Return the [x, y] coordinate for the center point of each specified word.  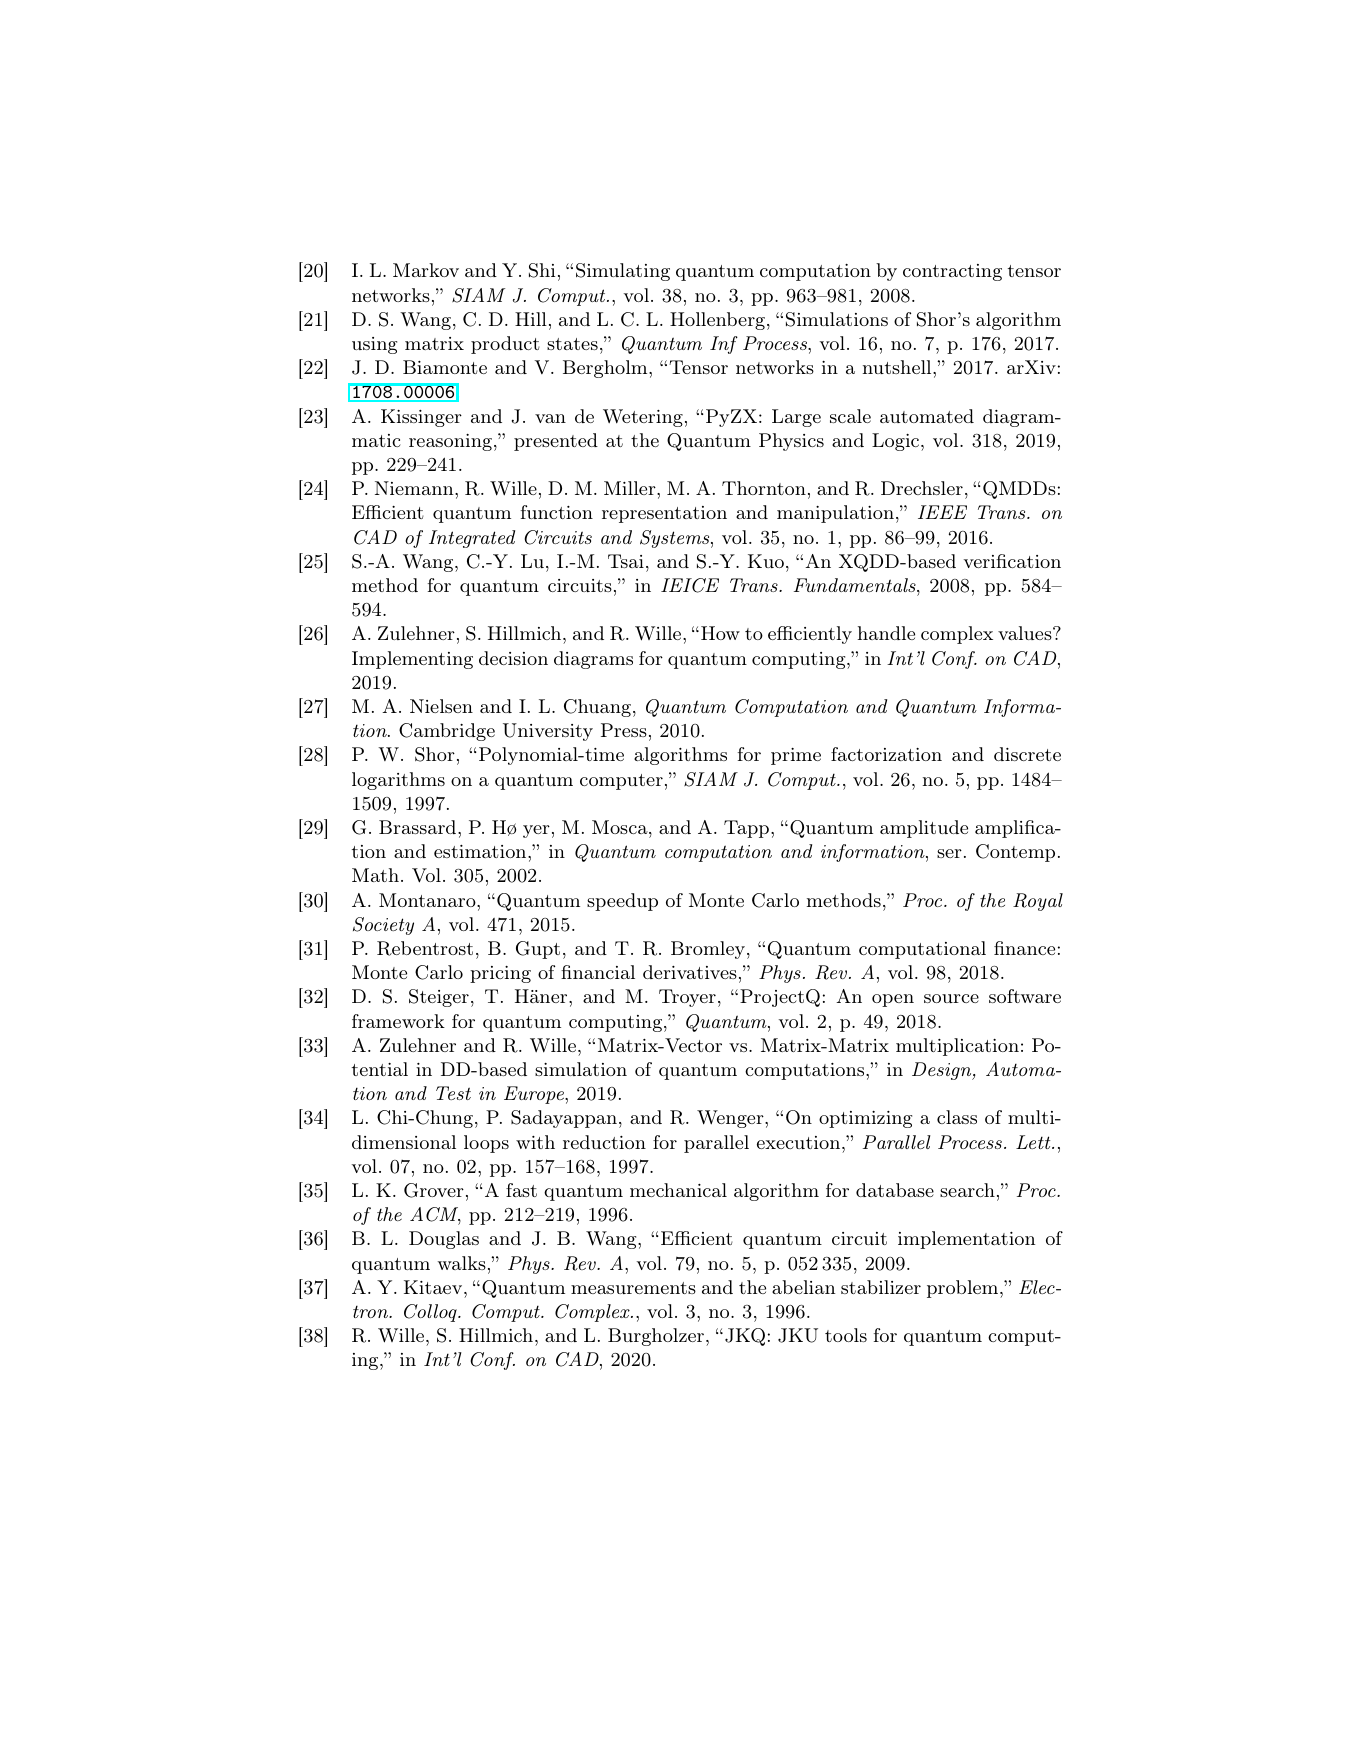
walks [462, 1263]
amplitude [924, 829]
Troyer [687, 998]
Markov [426, 270]
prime [796, 756]
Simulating [623, 272]
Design [943, 1071]
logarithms [398, 781]
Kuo [766, 561]
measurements [633, 1288]
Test [453, 1093]
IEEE [942, 512]
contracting [952, 272]
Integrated [472, 539]
